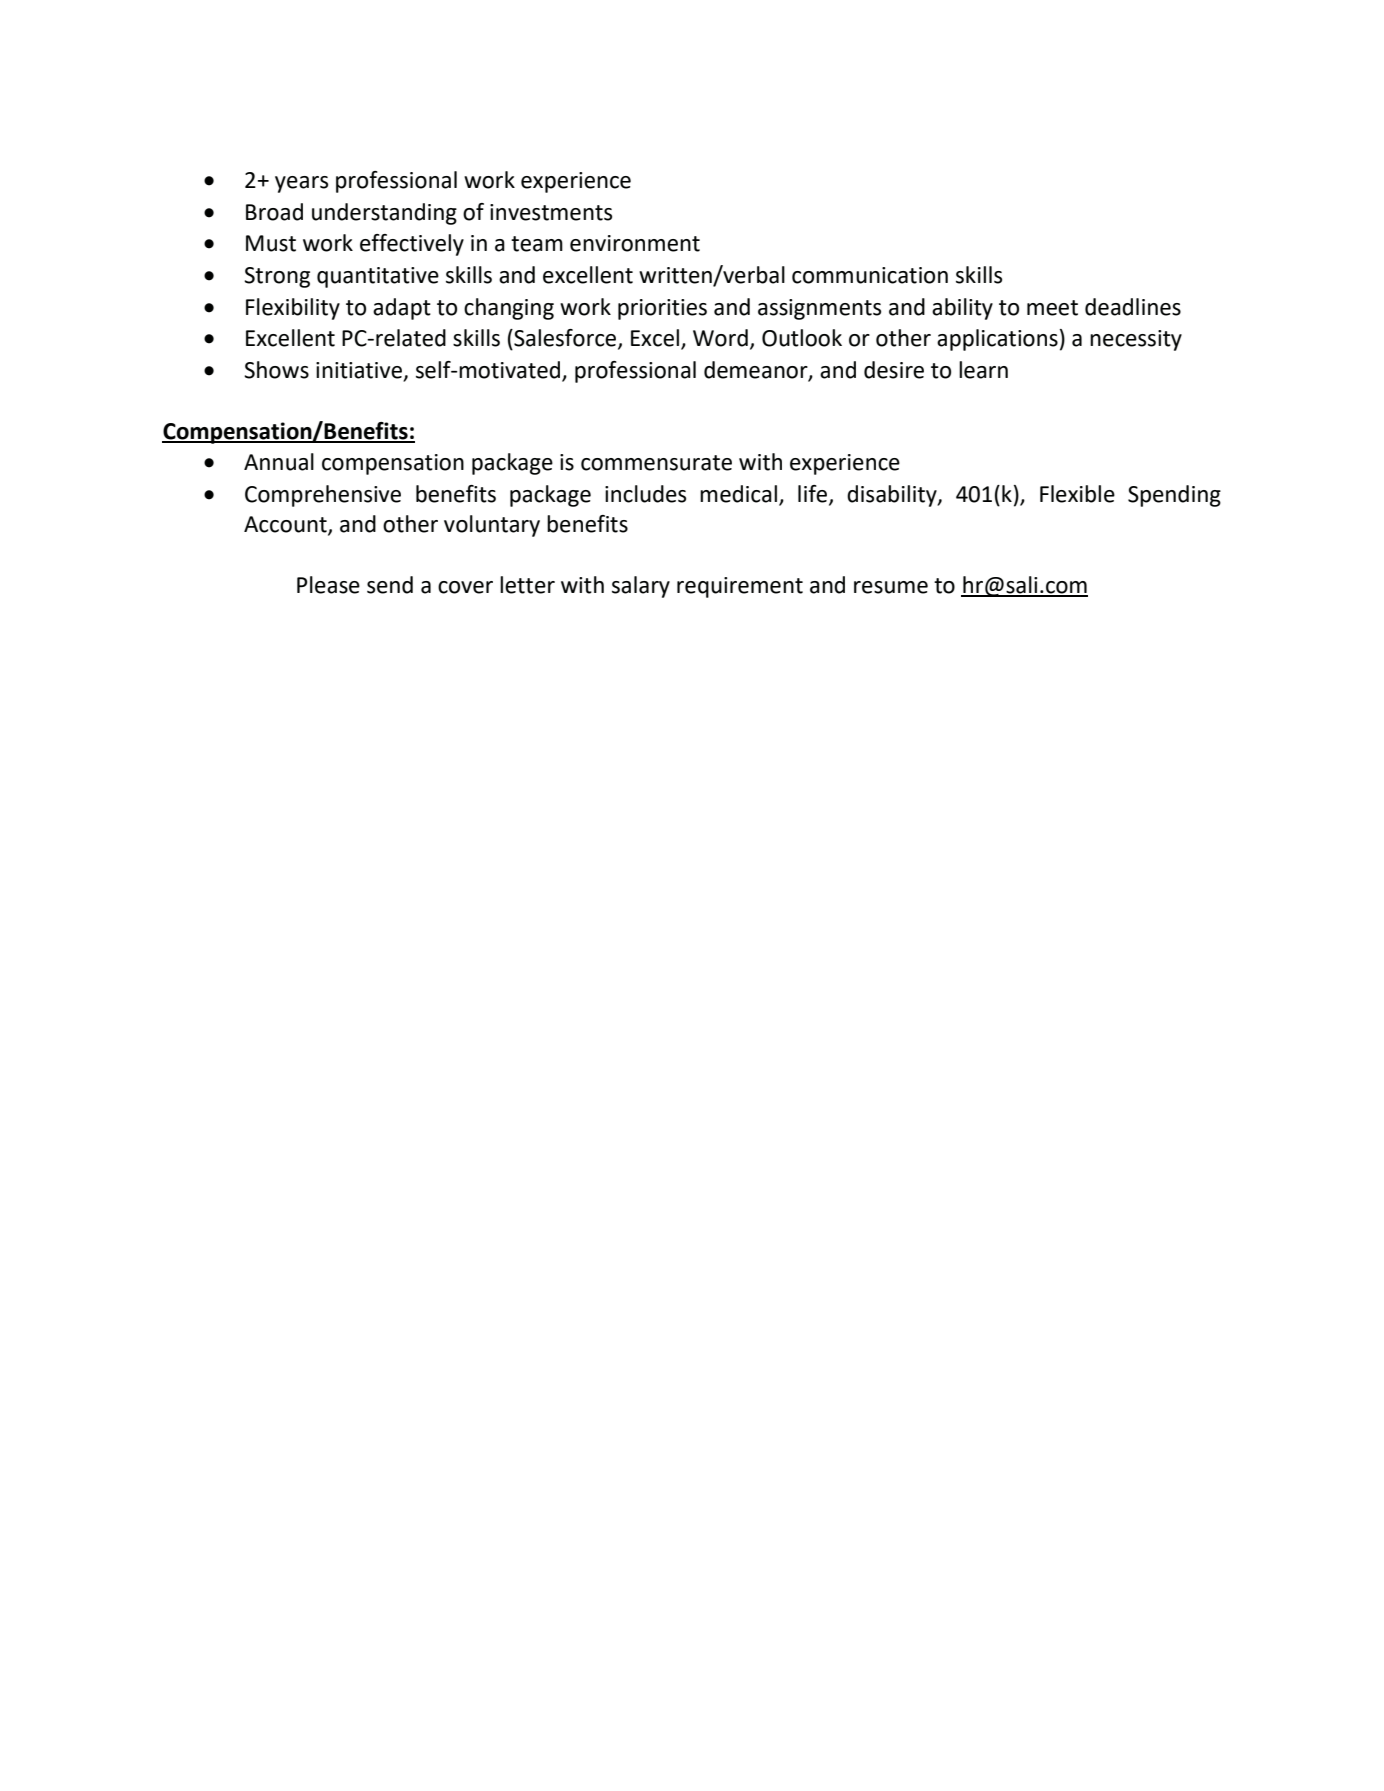  What do you see at coordinates (390, 585) in the image?
I see `send` at bounding box center [390, 585].
